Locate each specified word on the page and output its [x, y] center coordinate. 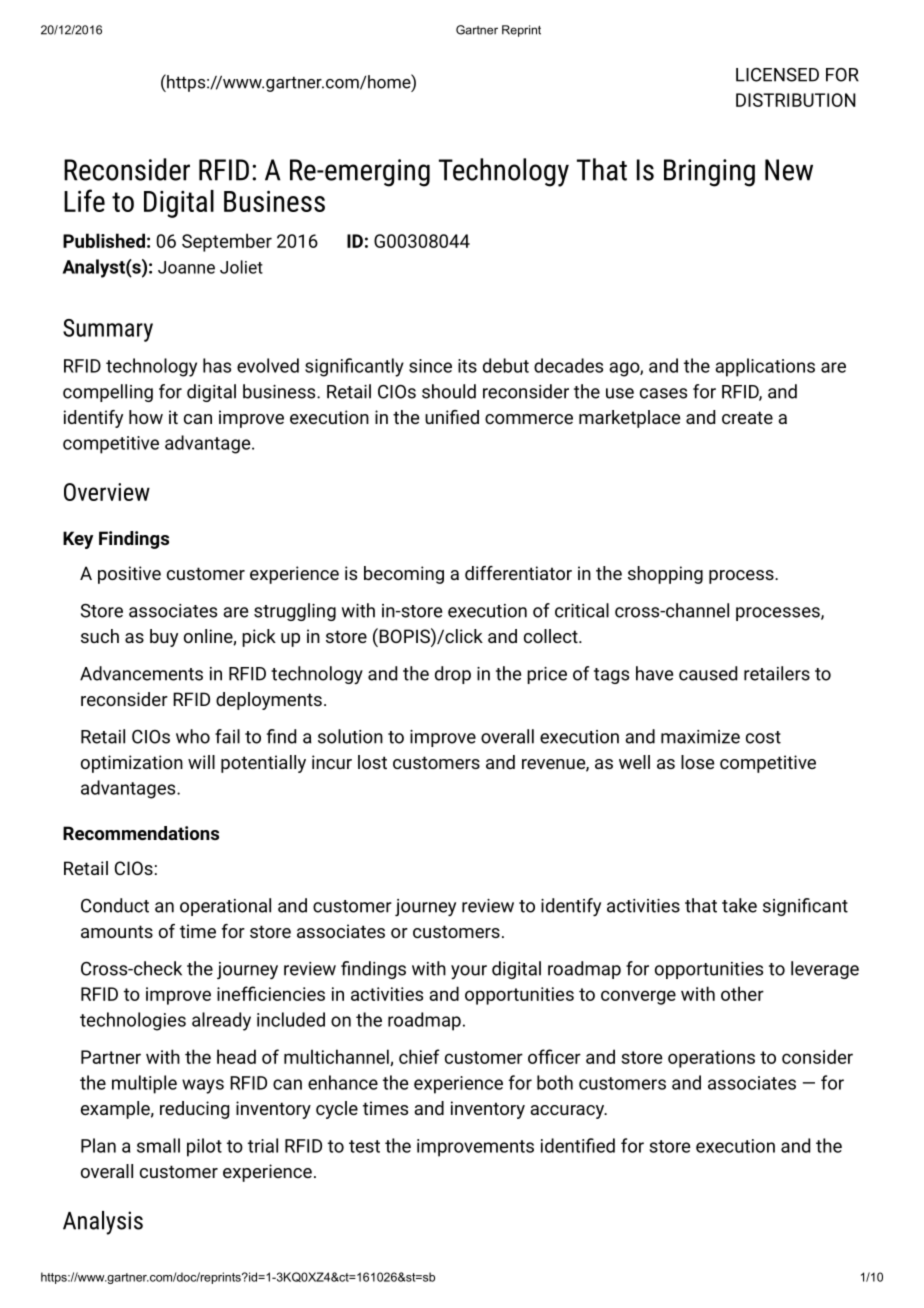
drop [453, 675]
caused [708, 673]
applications [765, 367]
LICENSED [777, 75]
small [158, 1145]
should [449, 391]
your [469, 972]
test [364, 1146]
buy [164, 638]
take [739, 905]
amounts [117, 931]
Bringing [709, 173]
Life [84, 200]
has [217, 365]
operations [711, 1059]
